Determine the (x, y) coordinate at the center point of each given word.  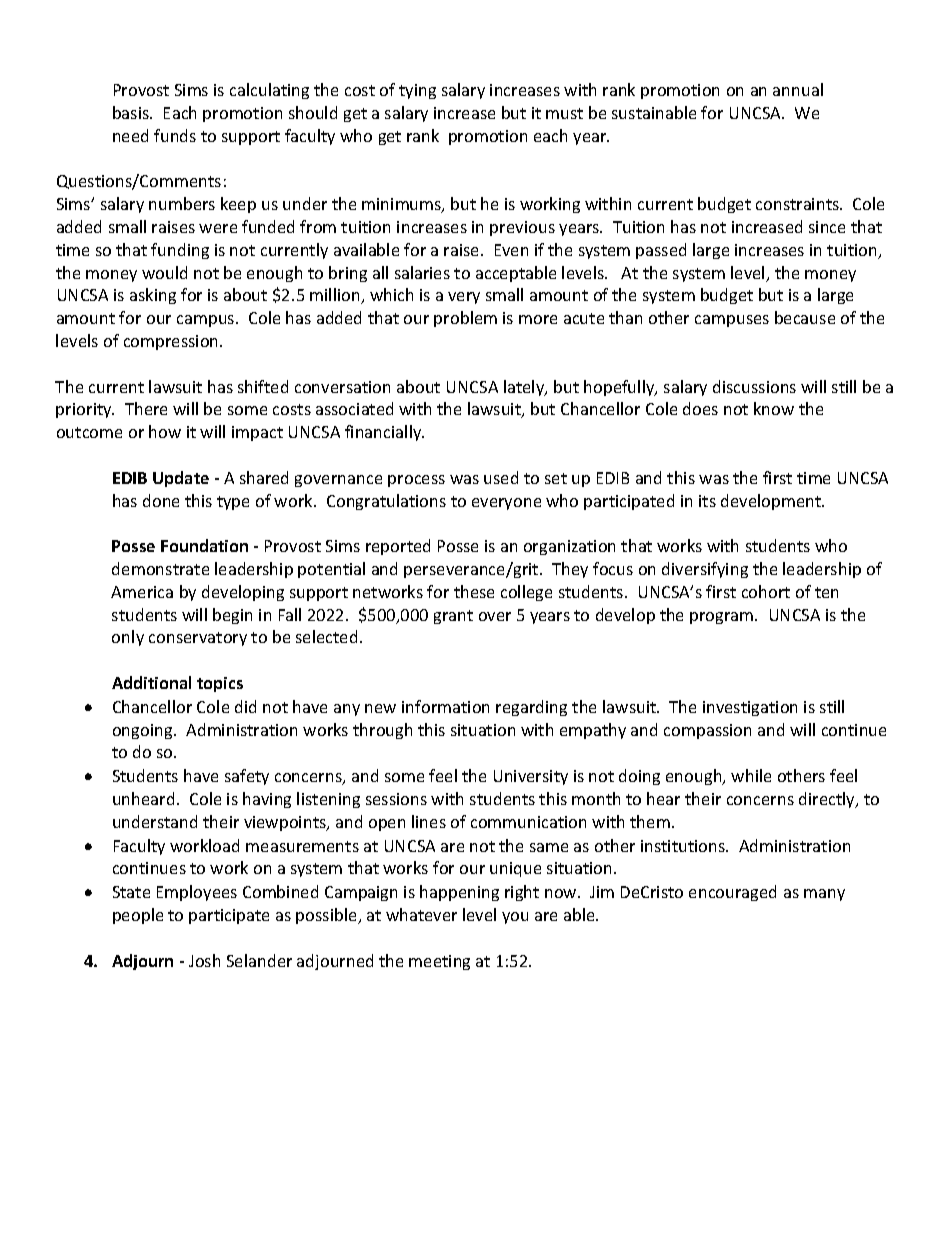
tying (417, 91)
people (138, 916)
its (707, 501)
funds (175, 135)
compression (172, 342)
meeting (439, 962)
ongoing (144, 731)
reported (398, 547)
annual (798, 89)
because (805, 317)
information (445, 706)
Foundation (204, 545)
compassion (707, 731)
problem (465, 319)
